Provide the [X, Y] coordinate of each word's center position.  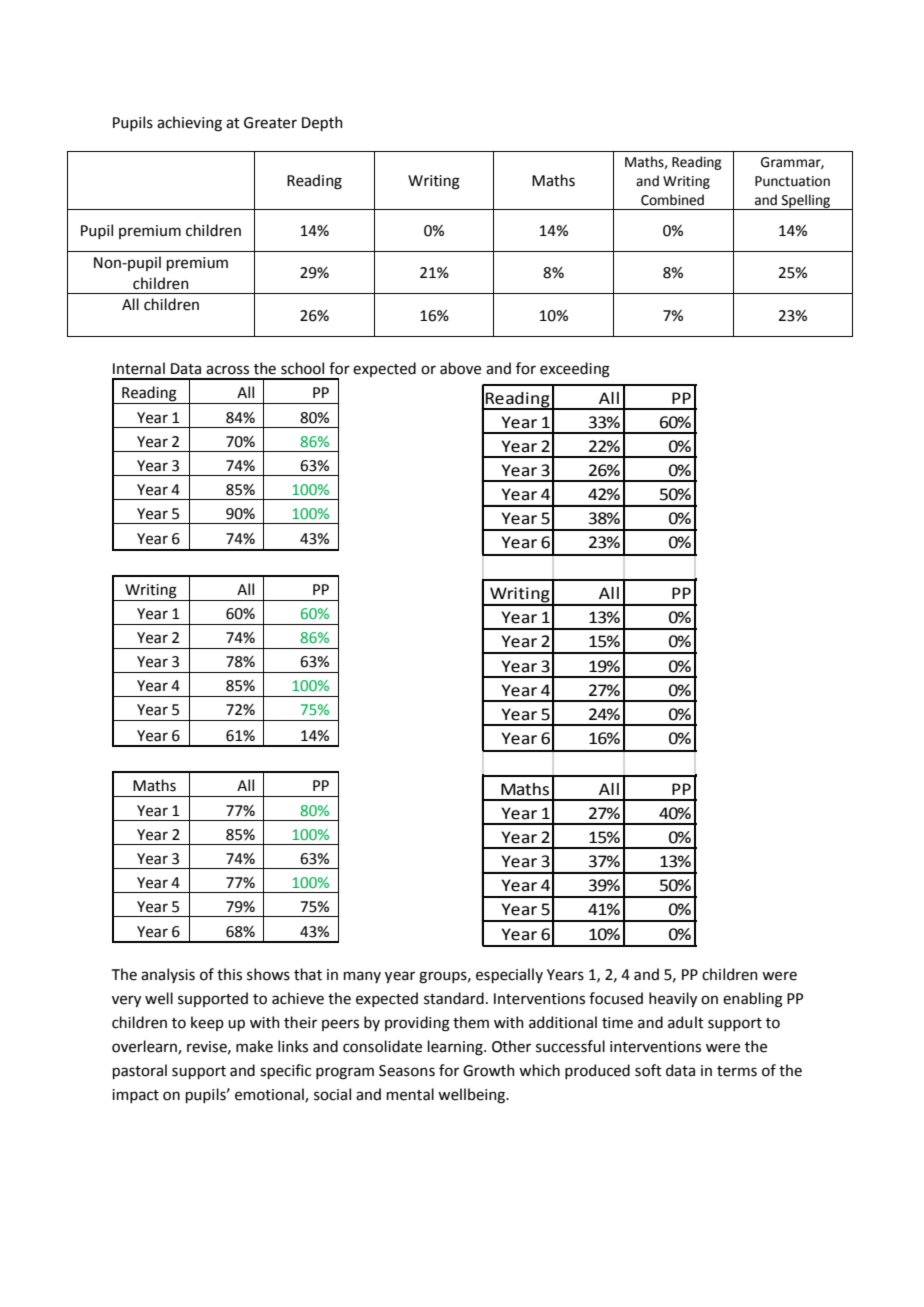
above [460, 368]
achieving [189, 124]
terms [737, 1071]
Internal [139, 368]
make [254, 1046]
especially [509, 975]
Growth [489, 1070]
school [302, 368]
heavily [673, 999]
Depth [322, 123]
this [229, 974]
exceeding [575, 370]
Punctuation [792, 181]
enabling [753, 1000]
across [227, 370]
